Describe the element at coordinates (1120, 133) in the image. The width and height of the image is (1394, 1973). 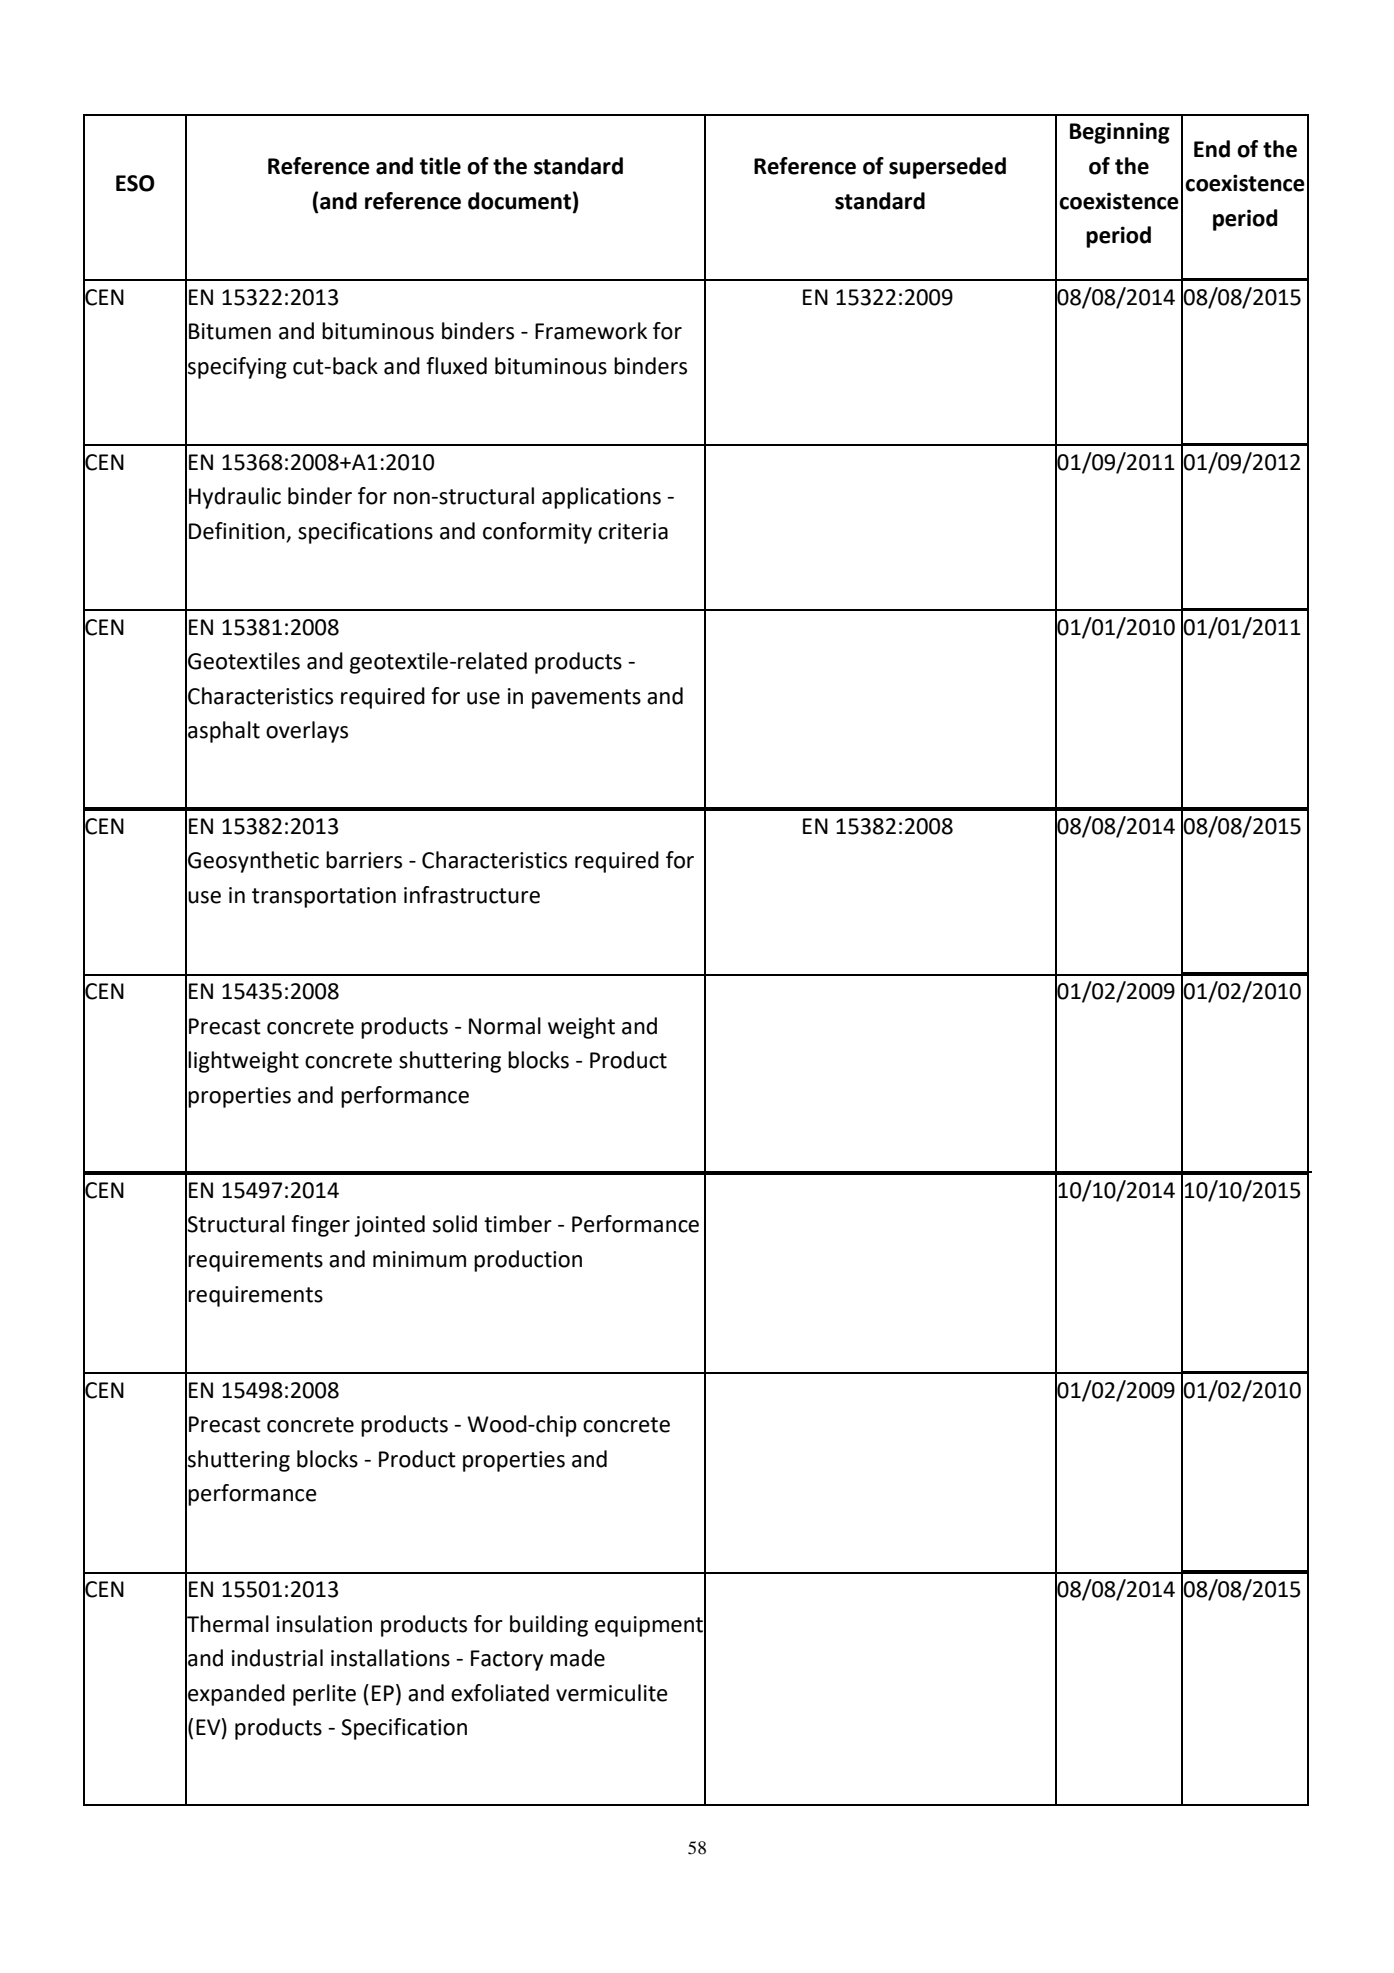
I see `Beginning` at that location.
